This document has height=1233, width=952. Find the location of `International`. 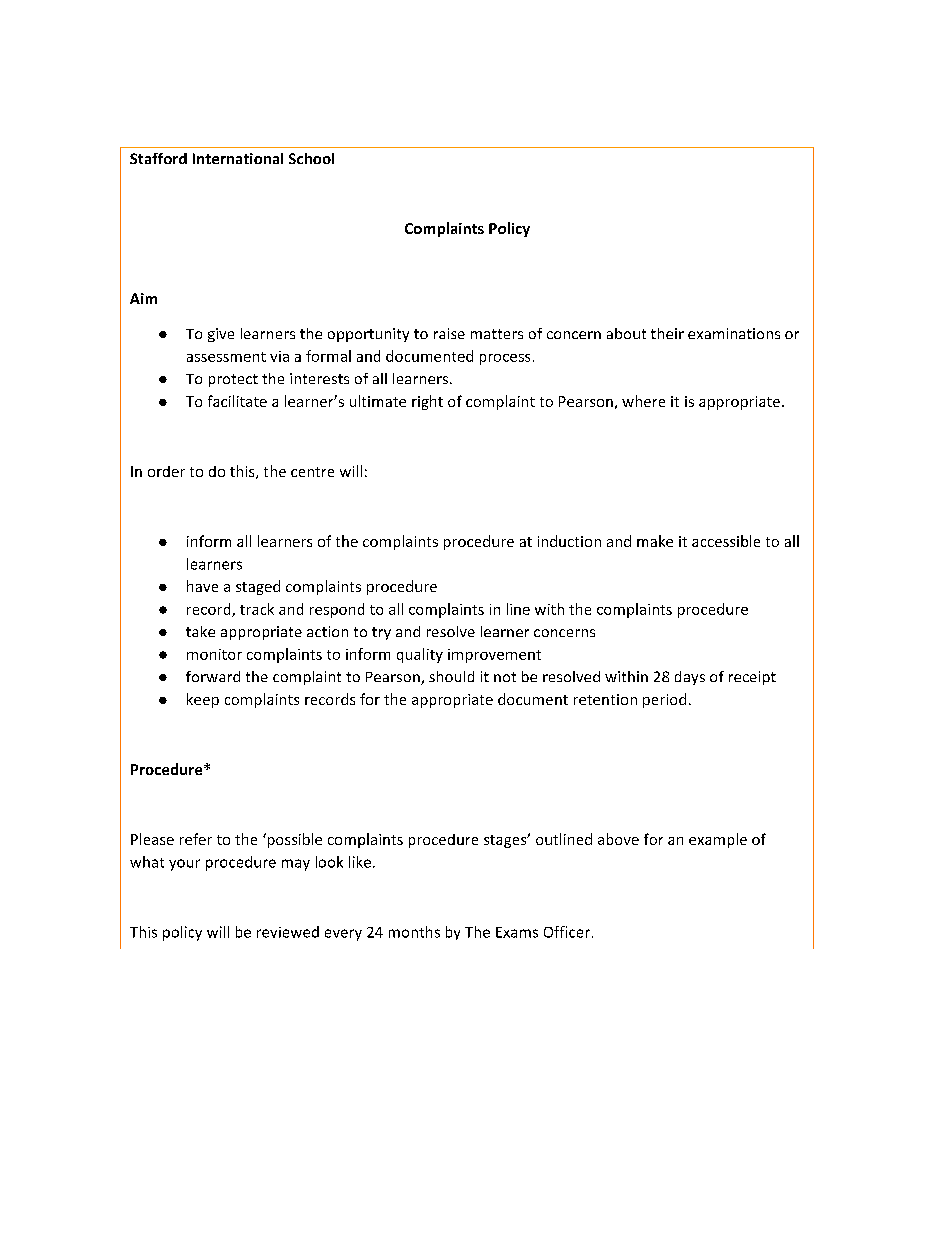

International is located at coordinates (238, 158).
